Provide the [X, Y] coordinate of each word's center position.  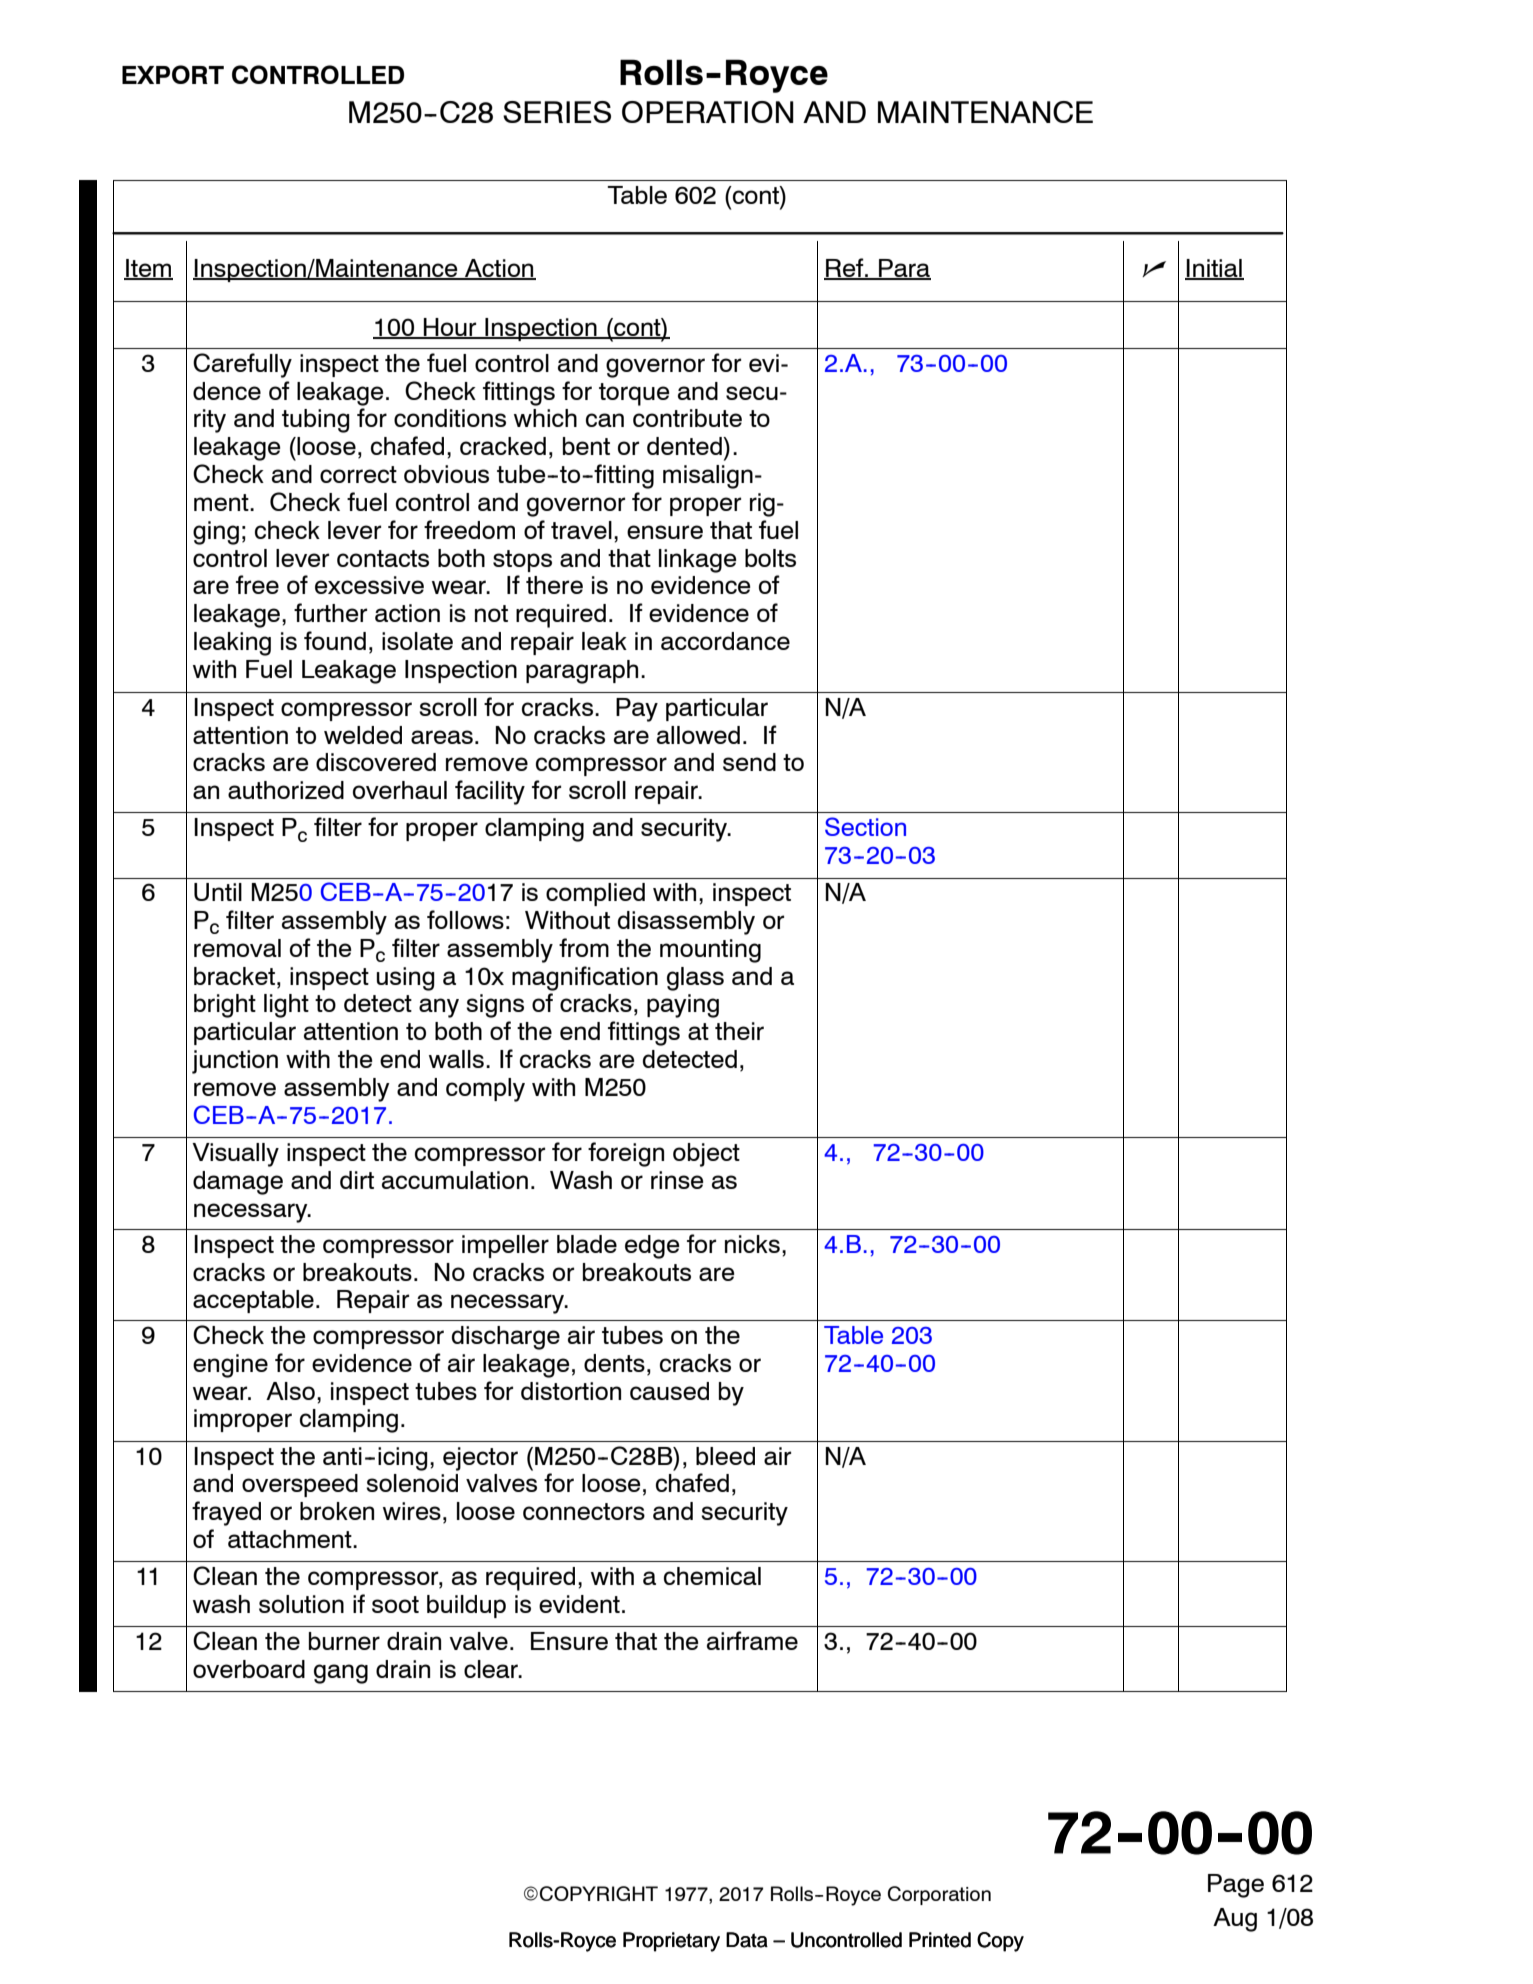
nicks [752, 1244]
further [330, 612]
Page [1236, 1886]
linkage [698, 561]
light [286, 1006]
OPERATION [708, 112]
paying [683, 1006]
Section [865, 826]
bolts [770, 558]
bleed [725, 1456]
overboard [249, 1669]
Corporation [939, 1895]
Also [290, 1391]
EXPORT [173, 74]
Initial [1214, 269]
